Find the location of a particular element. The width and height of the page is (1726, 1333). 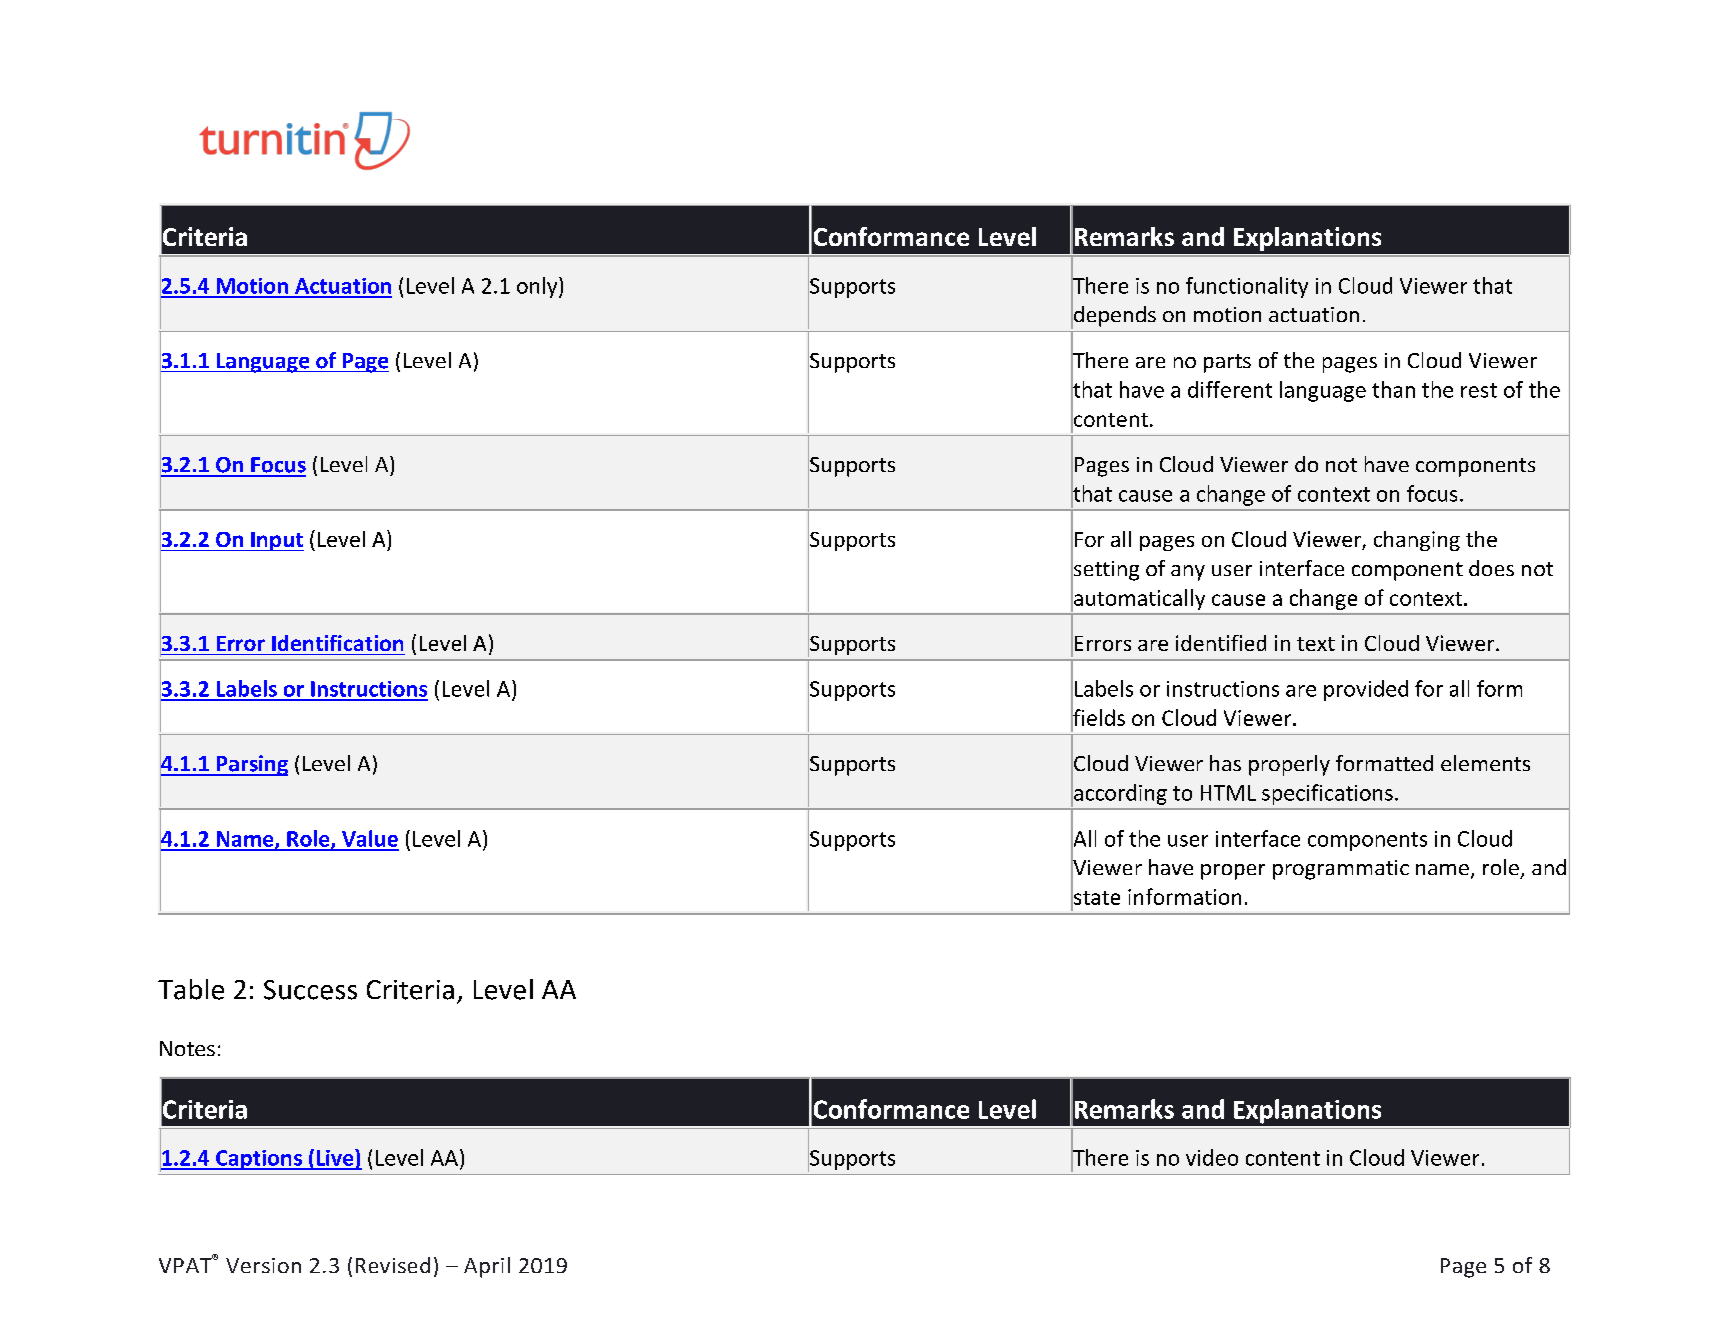

Input is located at coordinates (276, 541).
